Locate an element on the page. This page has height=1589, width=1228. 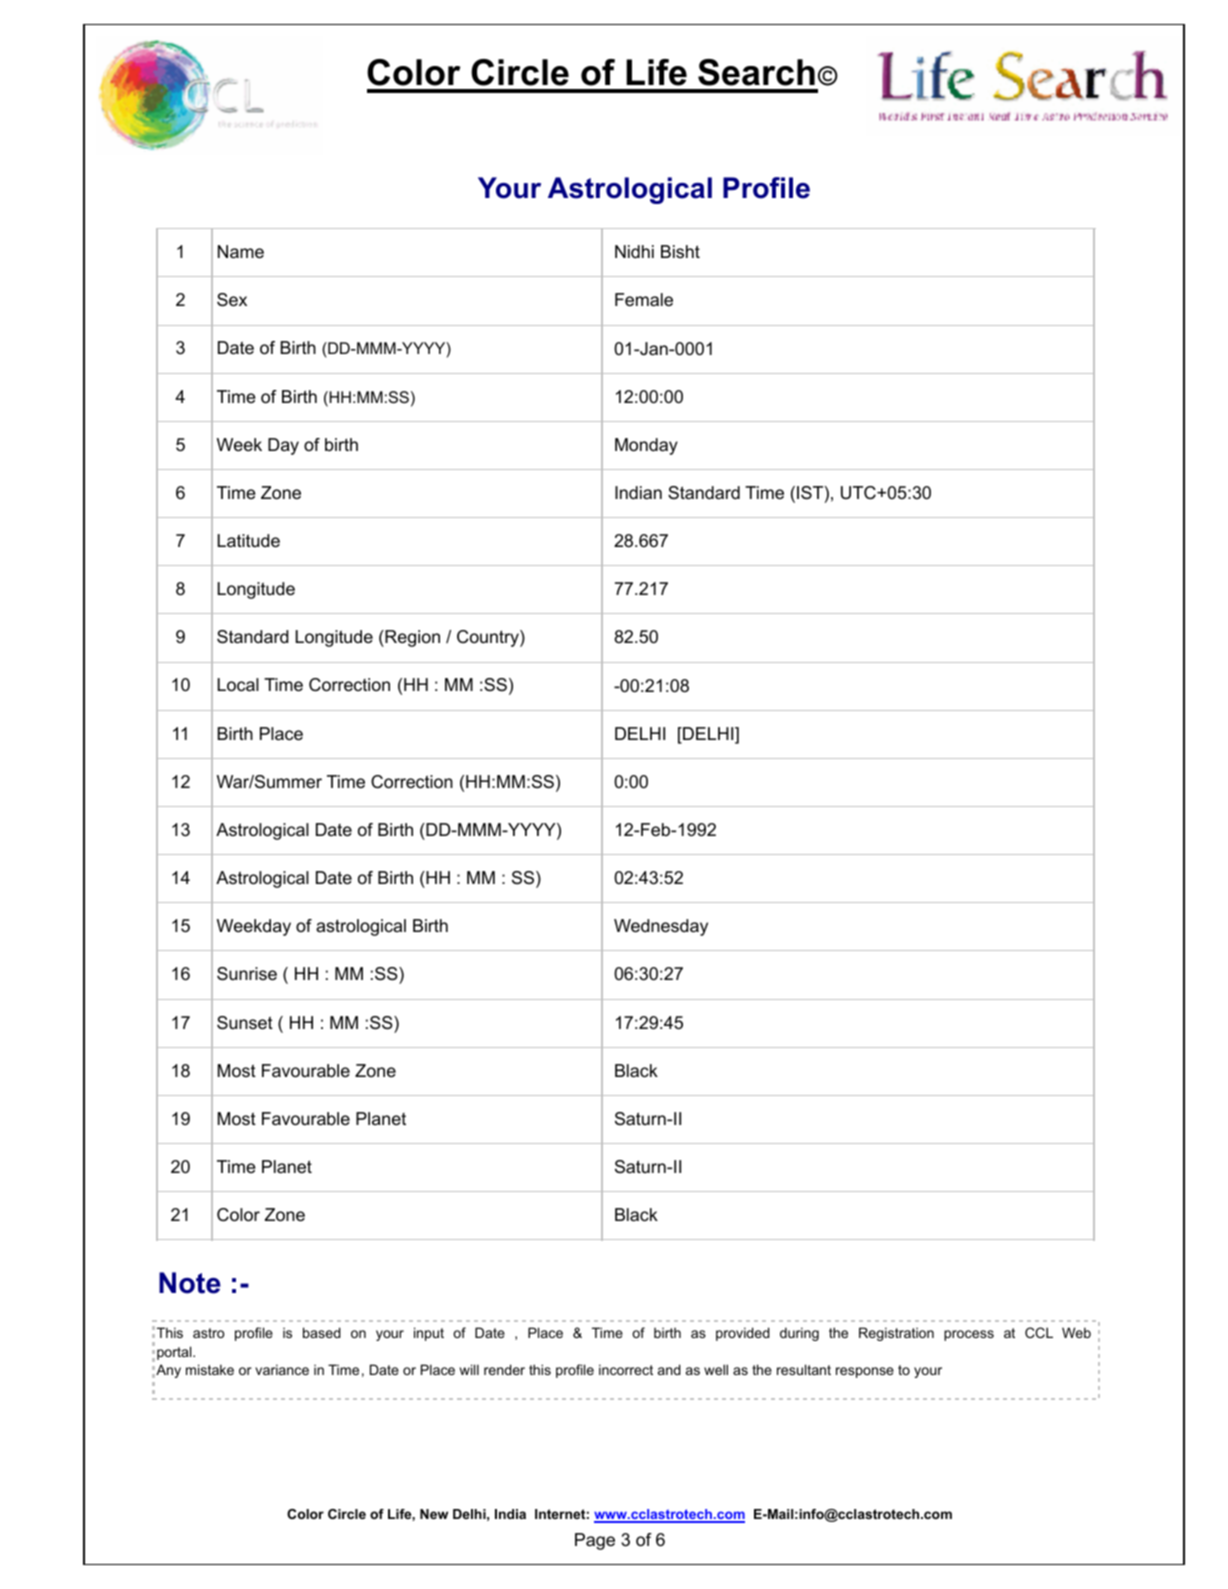
Search is located at coordinates (756, 72).
